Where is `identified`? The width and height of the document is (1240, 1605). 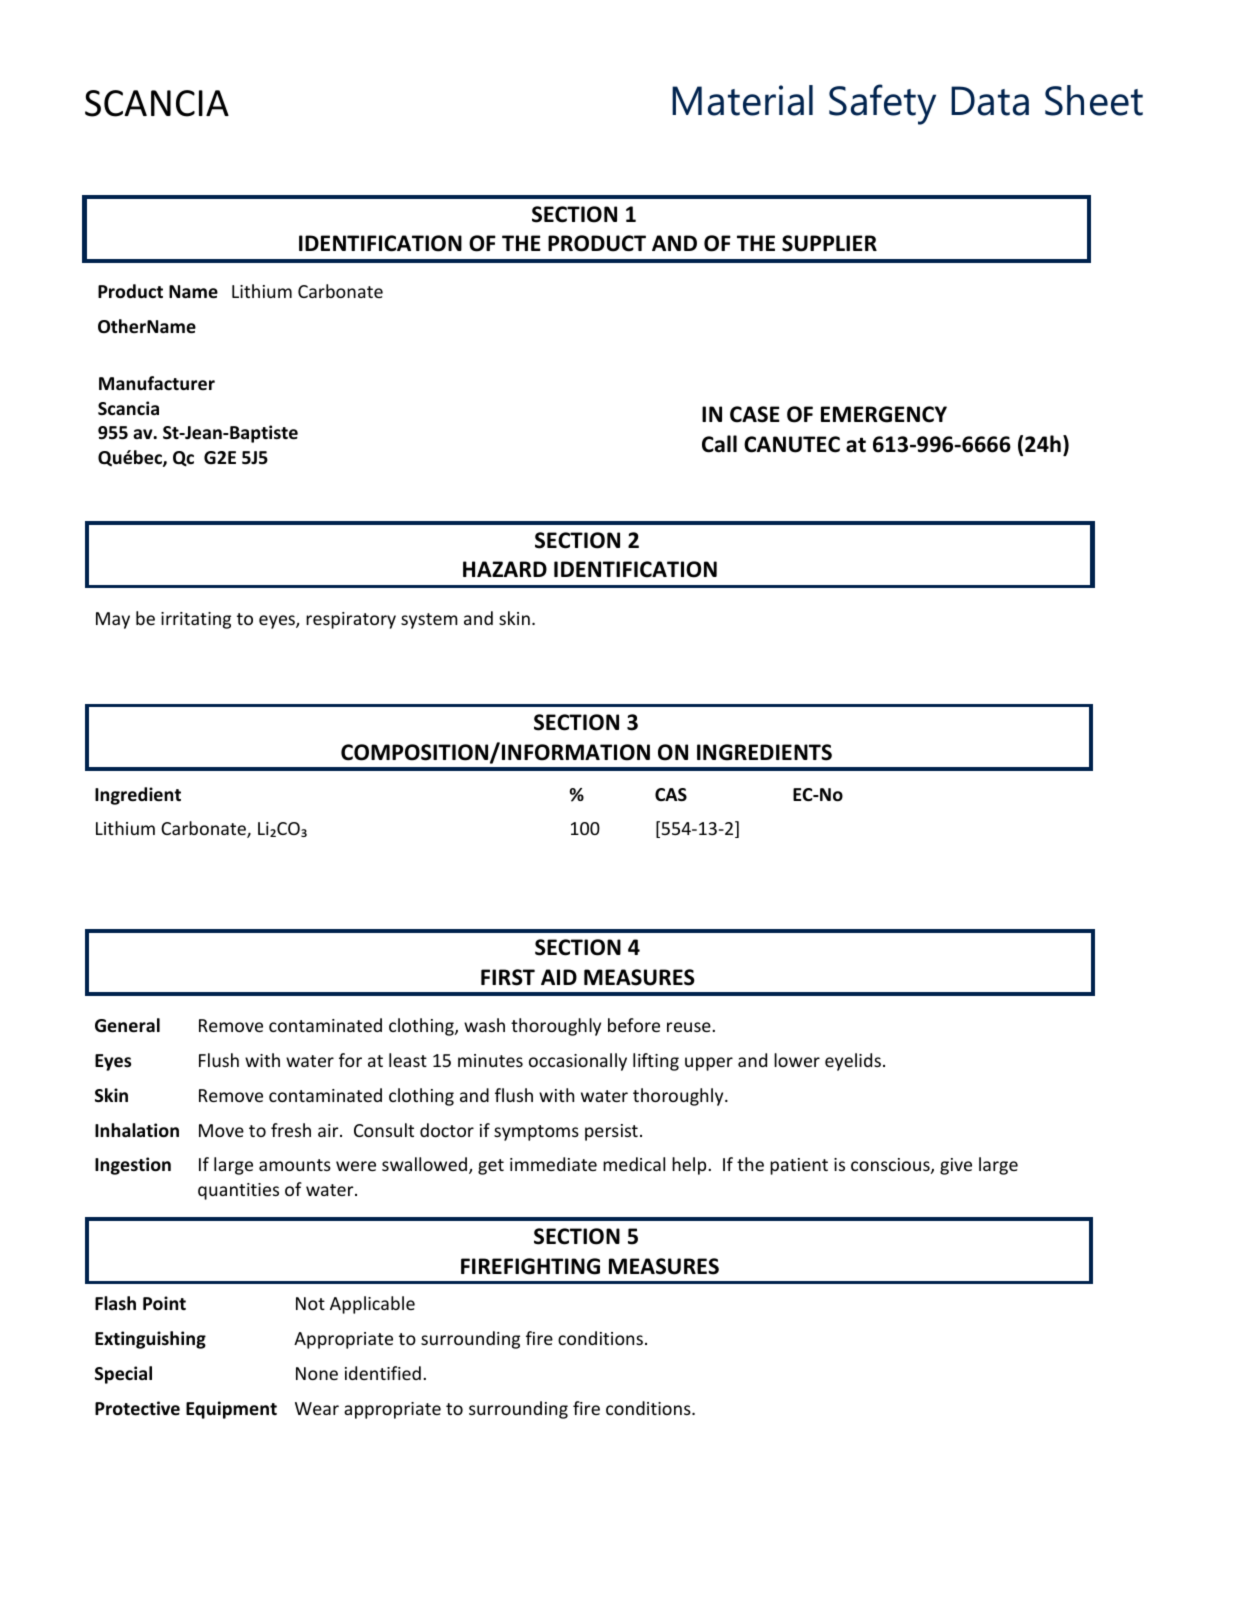
identified is located at coordinates (383, 1373).
